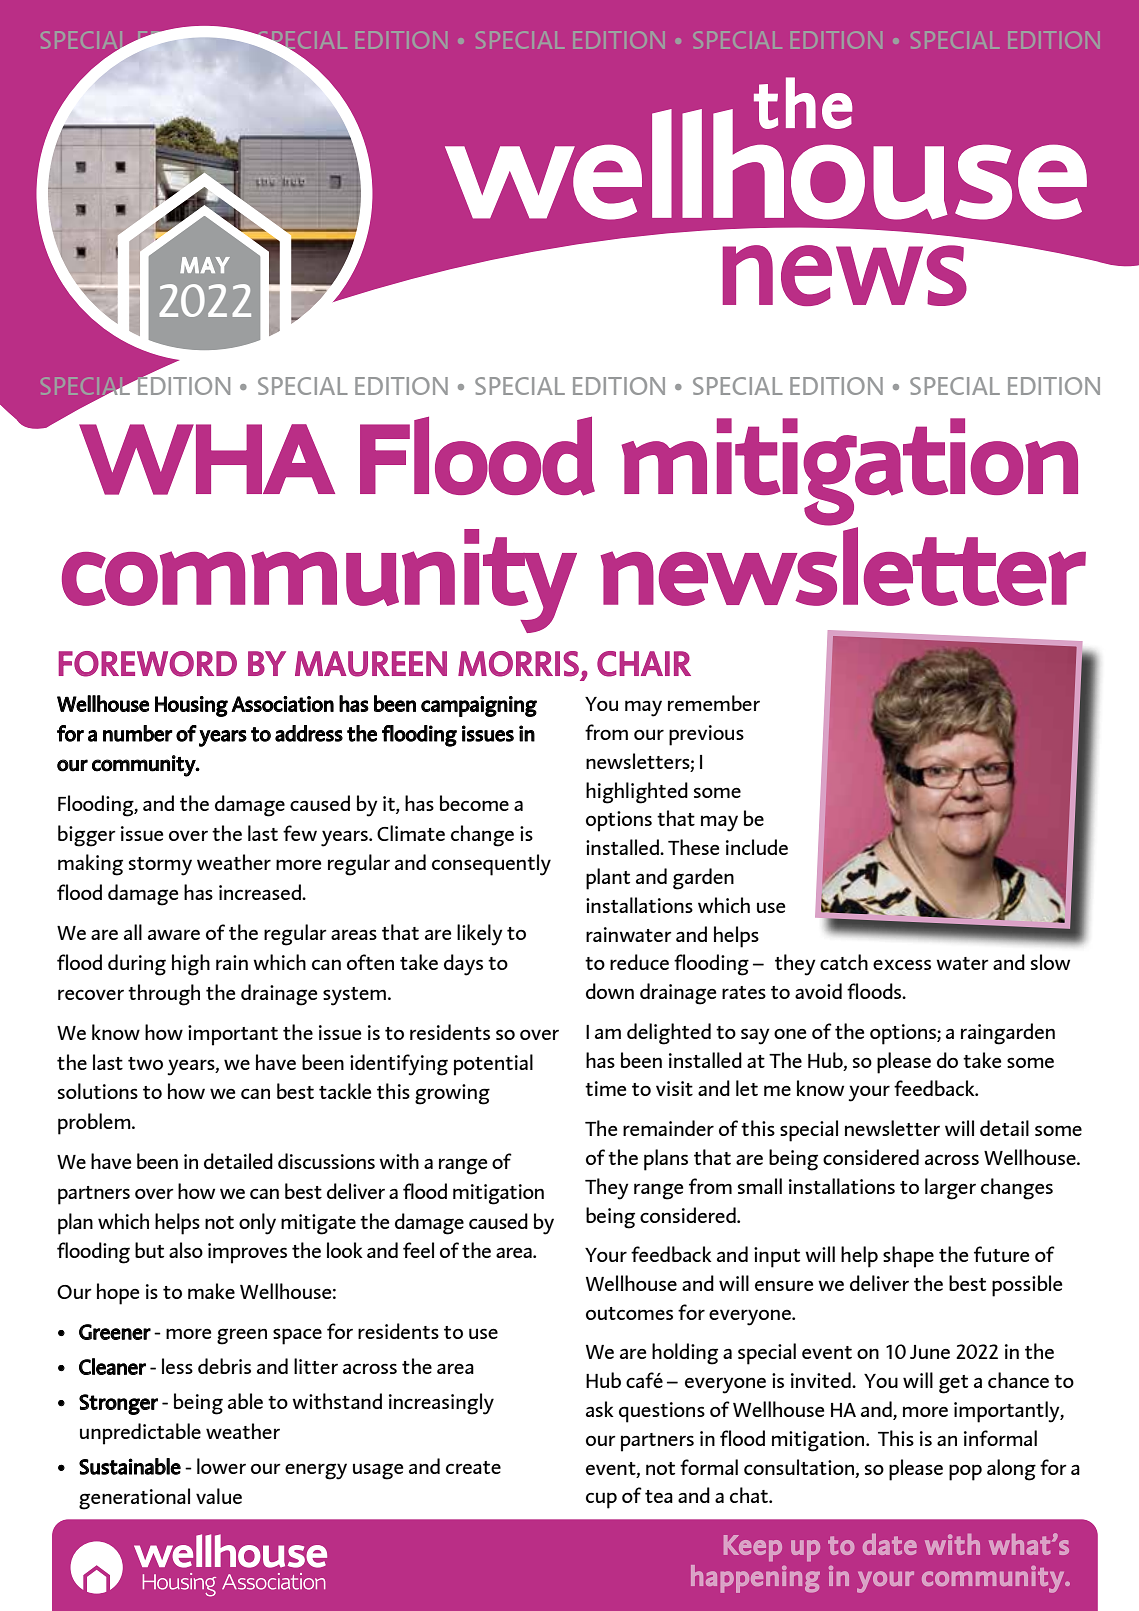  What do you see at coordinates (714, 703) in the screenshot?
I see `remember` at bounding box center [714, 703].
